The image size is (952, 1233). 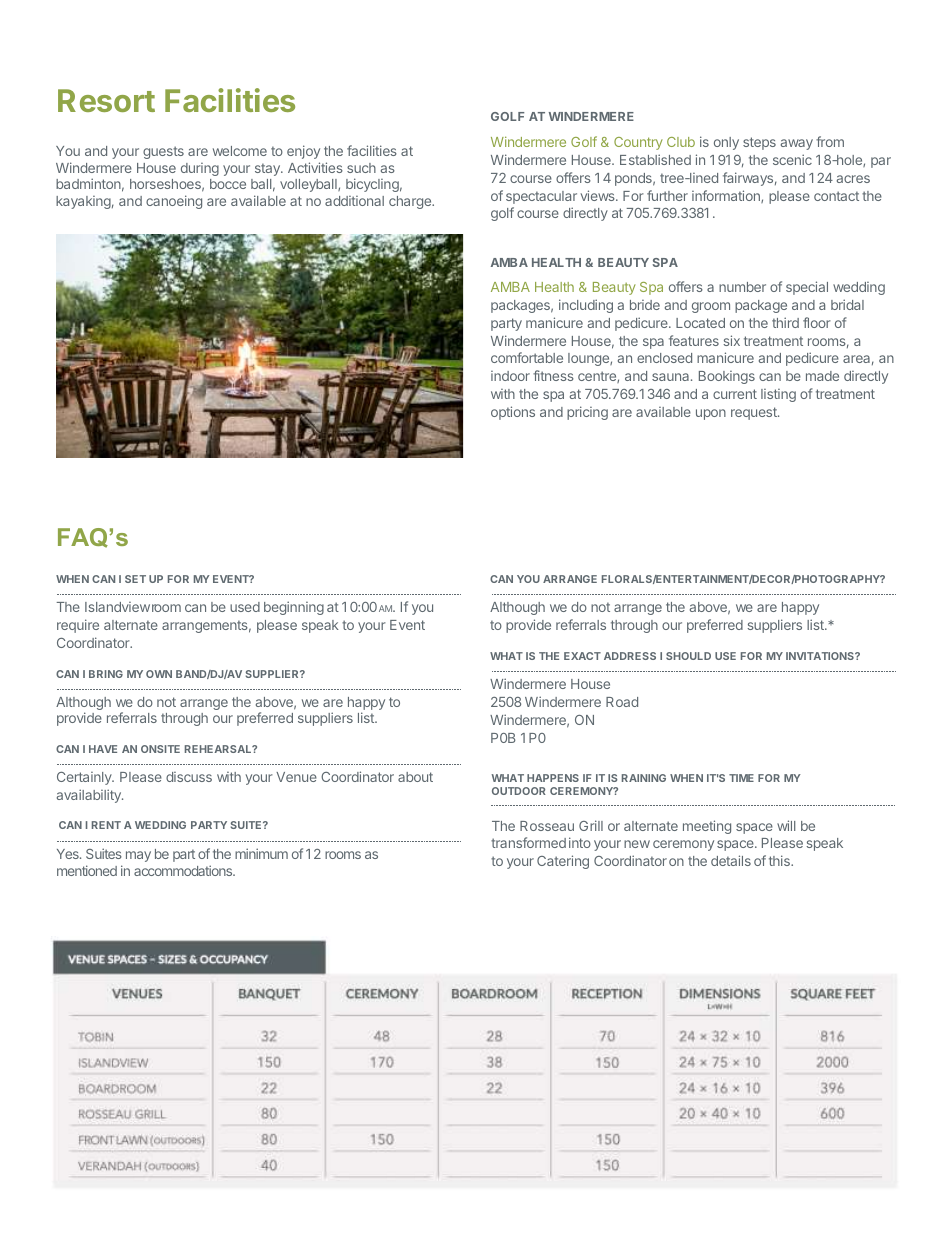 I want to click on options, so click(x=513, y=413).
